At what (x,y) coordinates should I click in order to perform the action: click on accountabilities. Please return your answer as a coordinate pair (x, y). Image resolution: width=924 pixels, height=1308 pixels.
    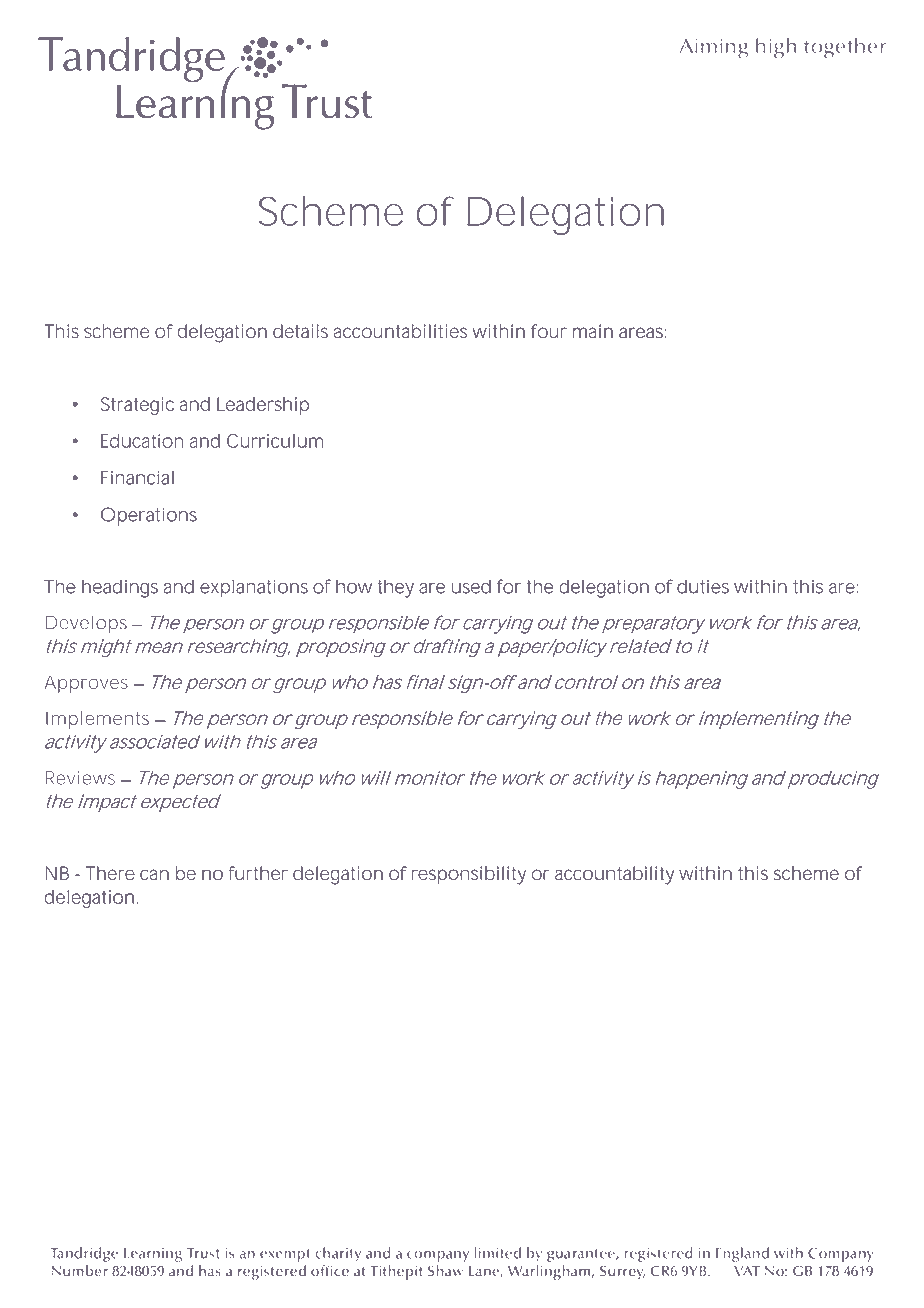
    Looking at the image, I should click on (400, 331).
